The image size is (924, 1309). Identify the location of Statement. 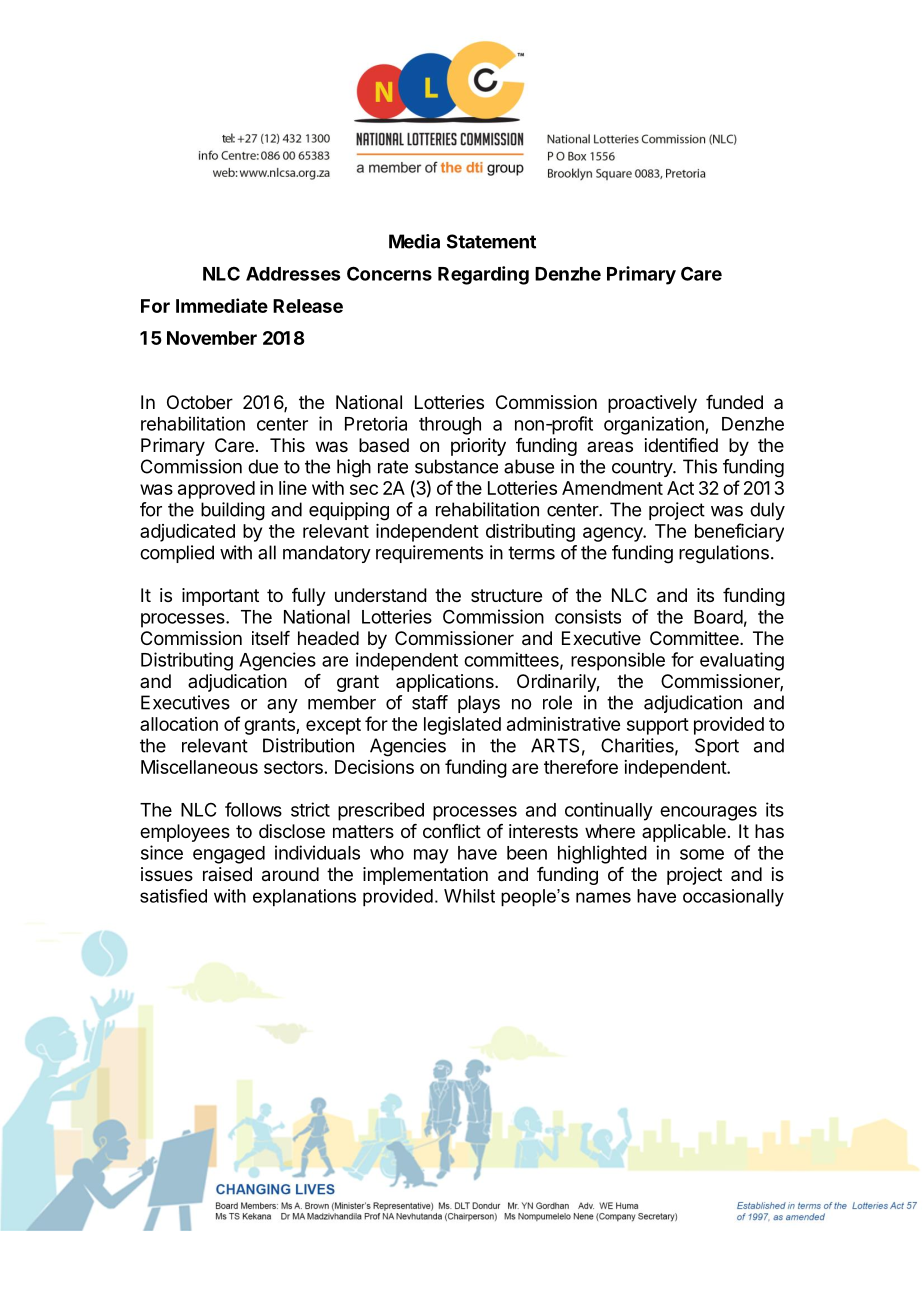
(491, 241).
